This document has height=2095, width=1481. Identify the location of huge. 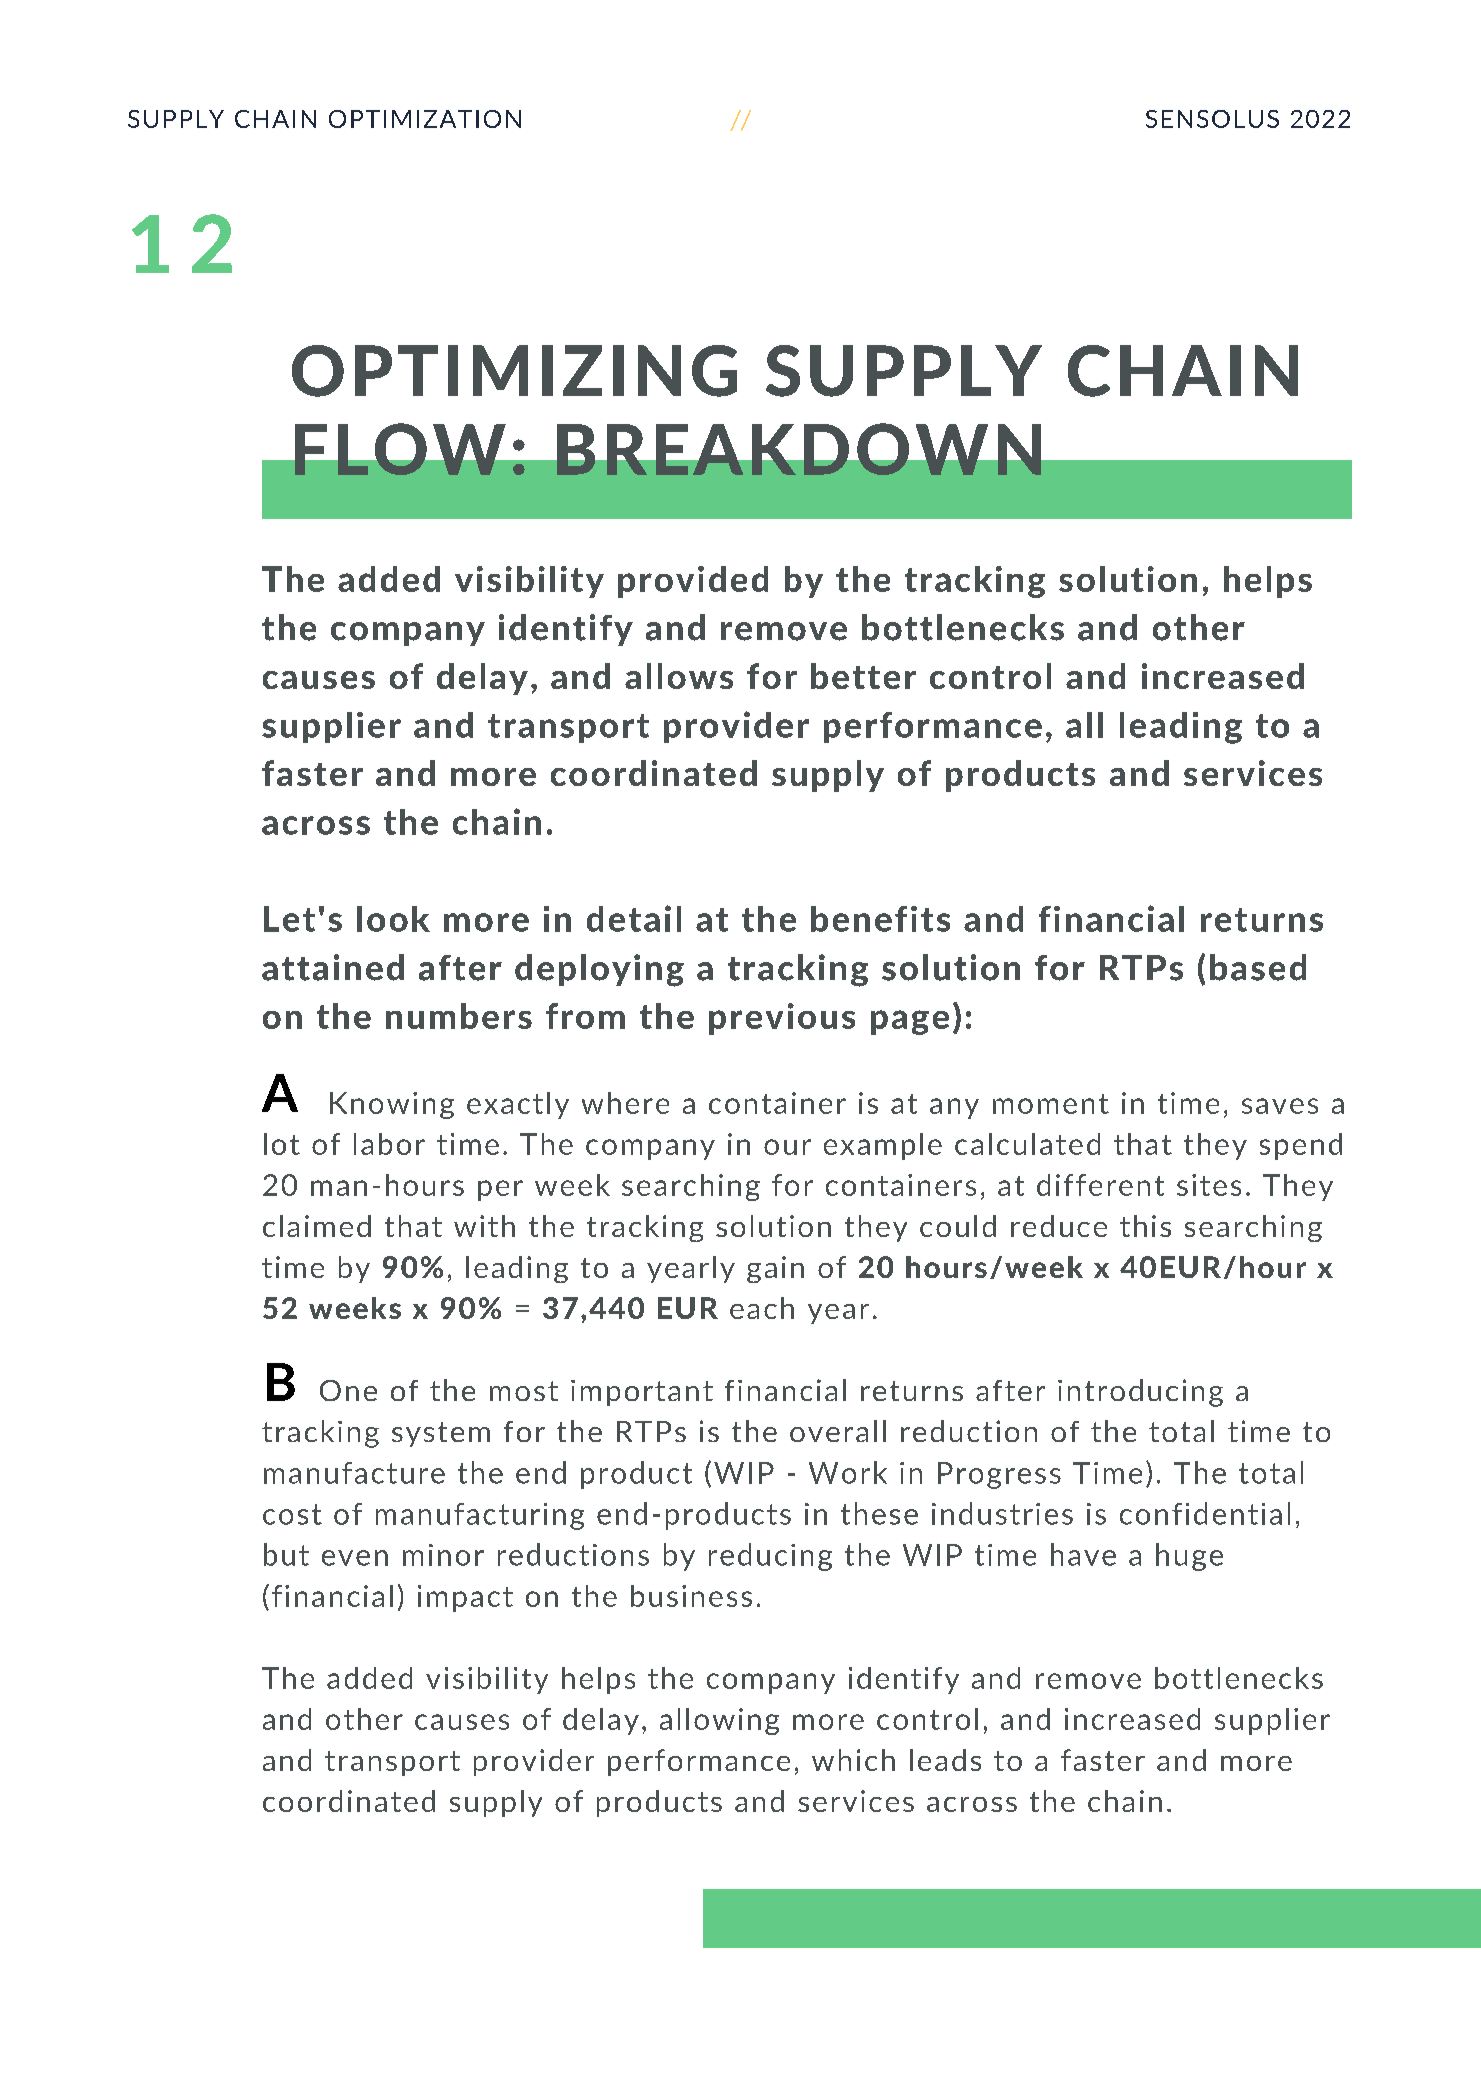
(1189, 1557).
